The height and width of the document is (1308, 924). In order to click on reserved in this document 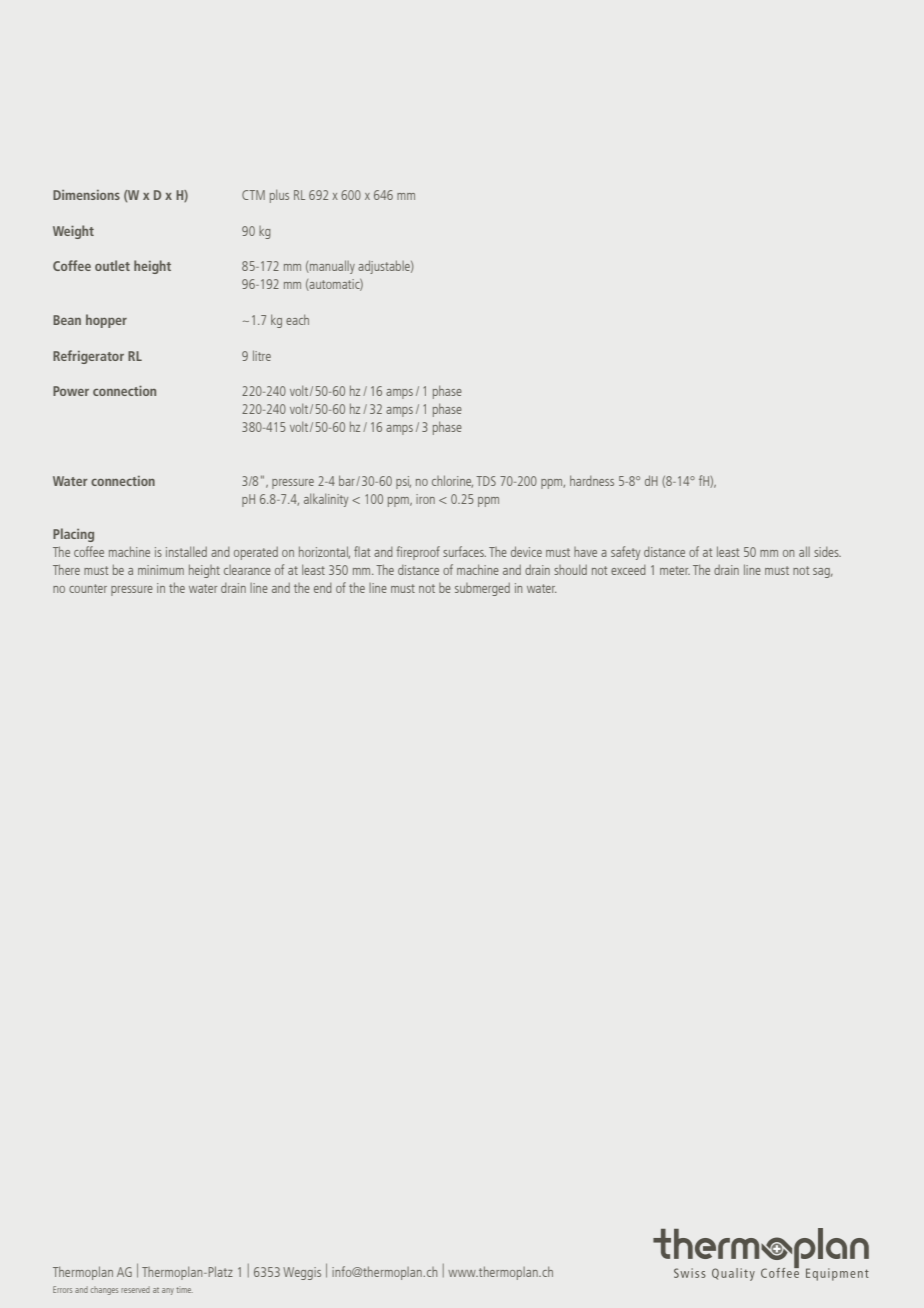, I will do `click(135, 1289)`.
